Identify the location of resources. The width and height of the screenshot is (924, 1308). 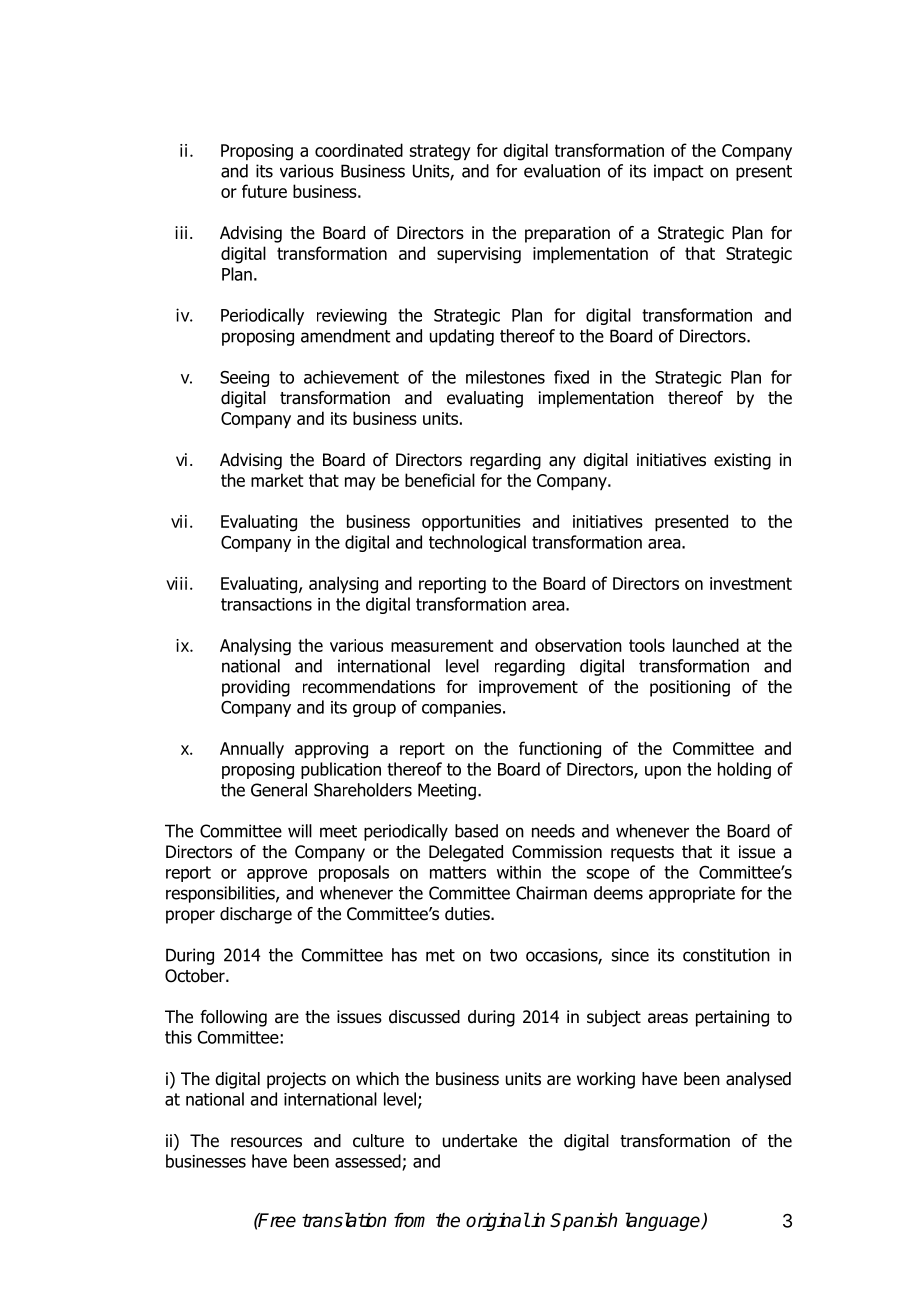
(266, 1142).
